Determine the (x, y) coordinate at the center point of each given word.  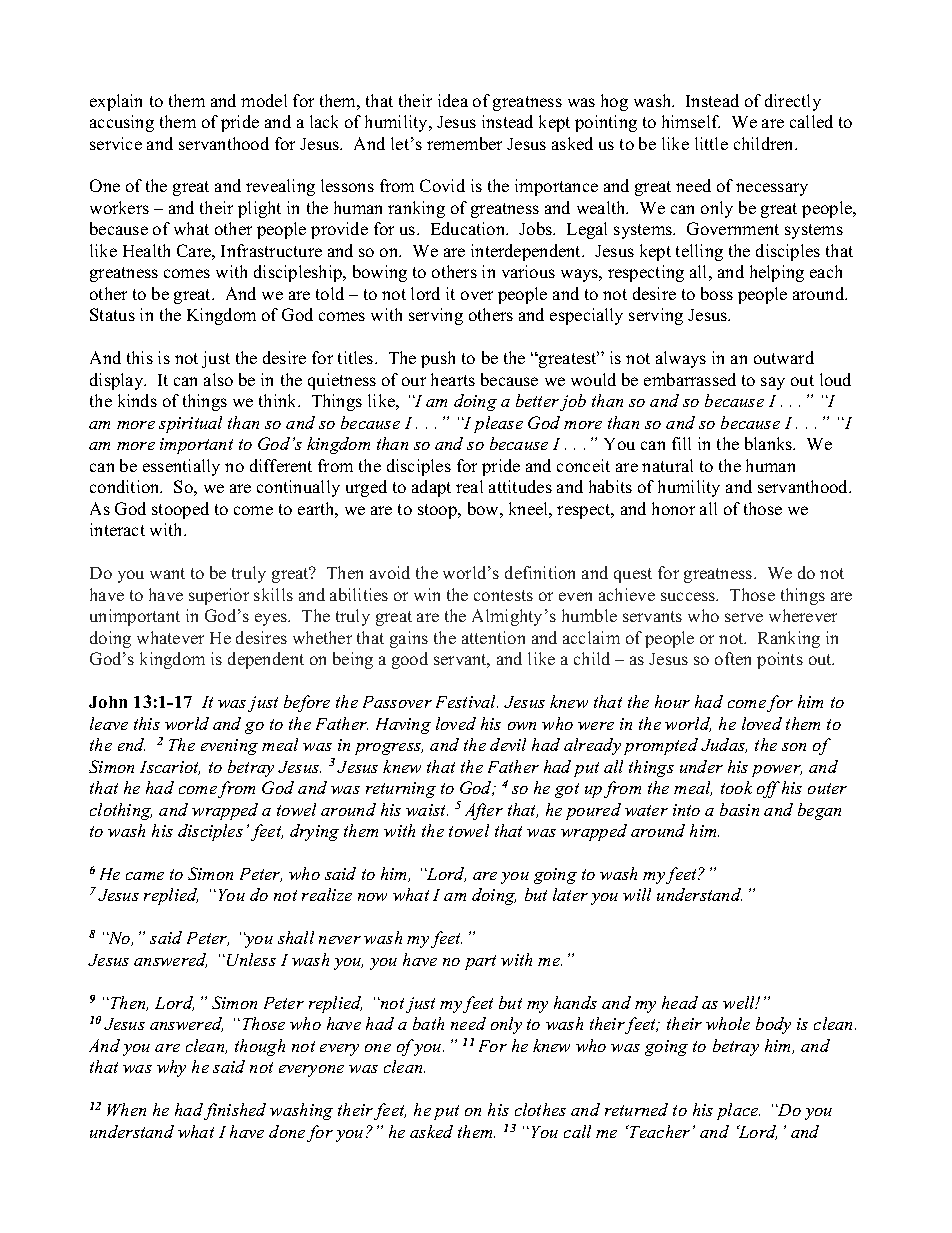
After (484, 811)
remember (464, 143)
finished (235, 1111)
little (711, 143)
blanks (770, 443)
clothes (540, 1109)
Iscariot (170, 768)
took (736, 787)
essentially (181, 467)
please (498, 424)
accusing (122, 123)
